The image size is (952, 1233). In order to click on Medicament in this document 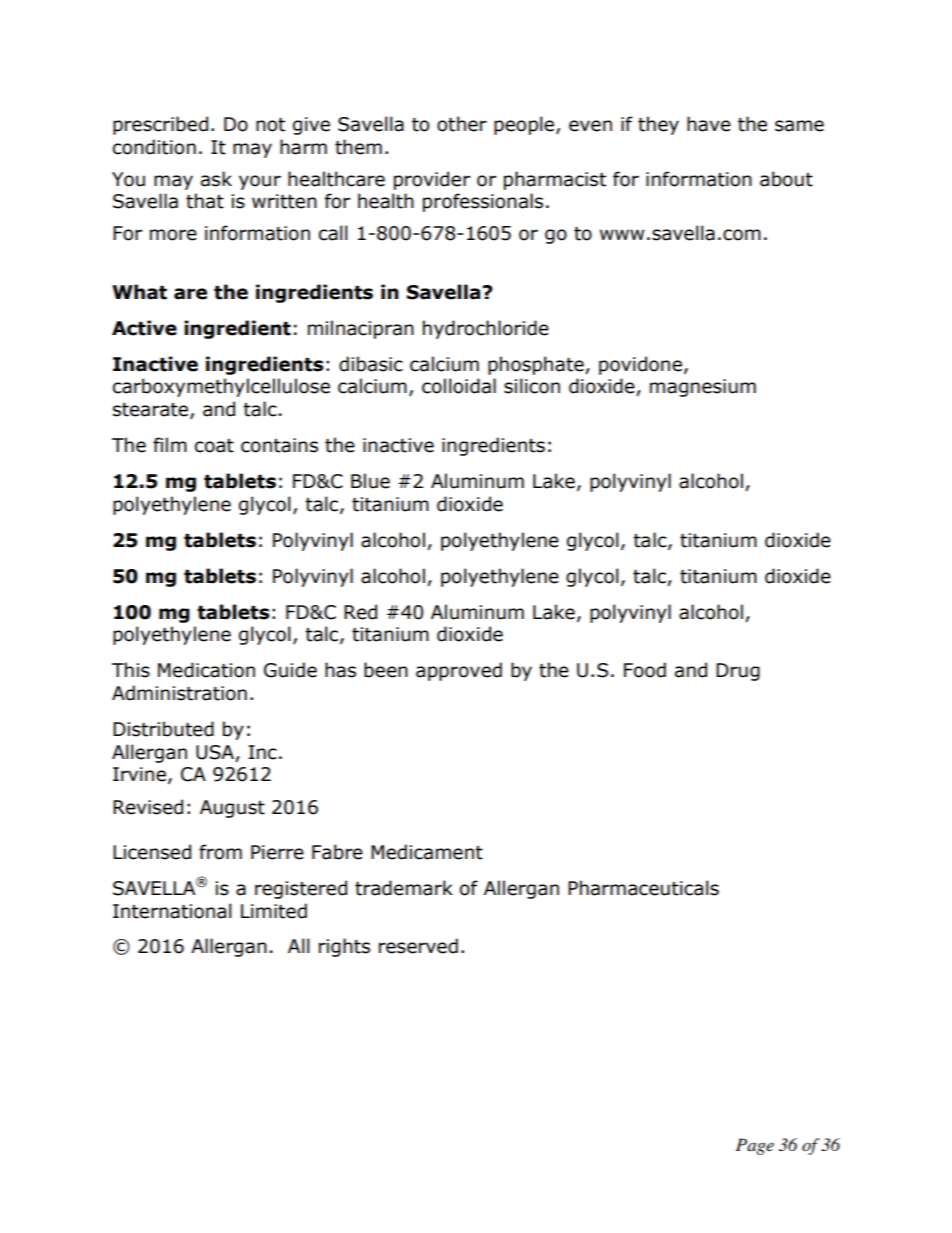, I will do `click(427, 852)`.
